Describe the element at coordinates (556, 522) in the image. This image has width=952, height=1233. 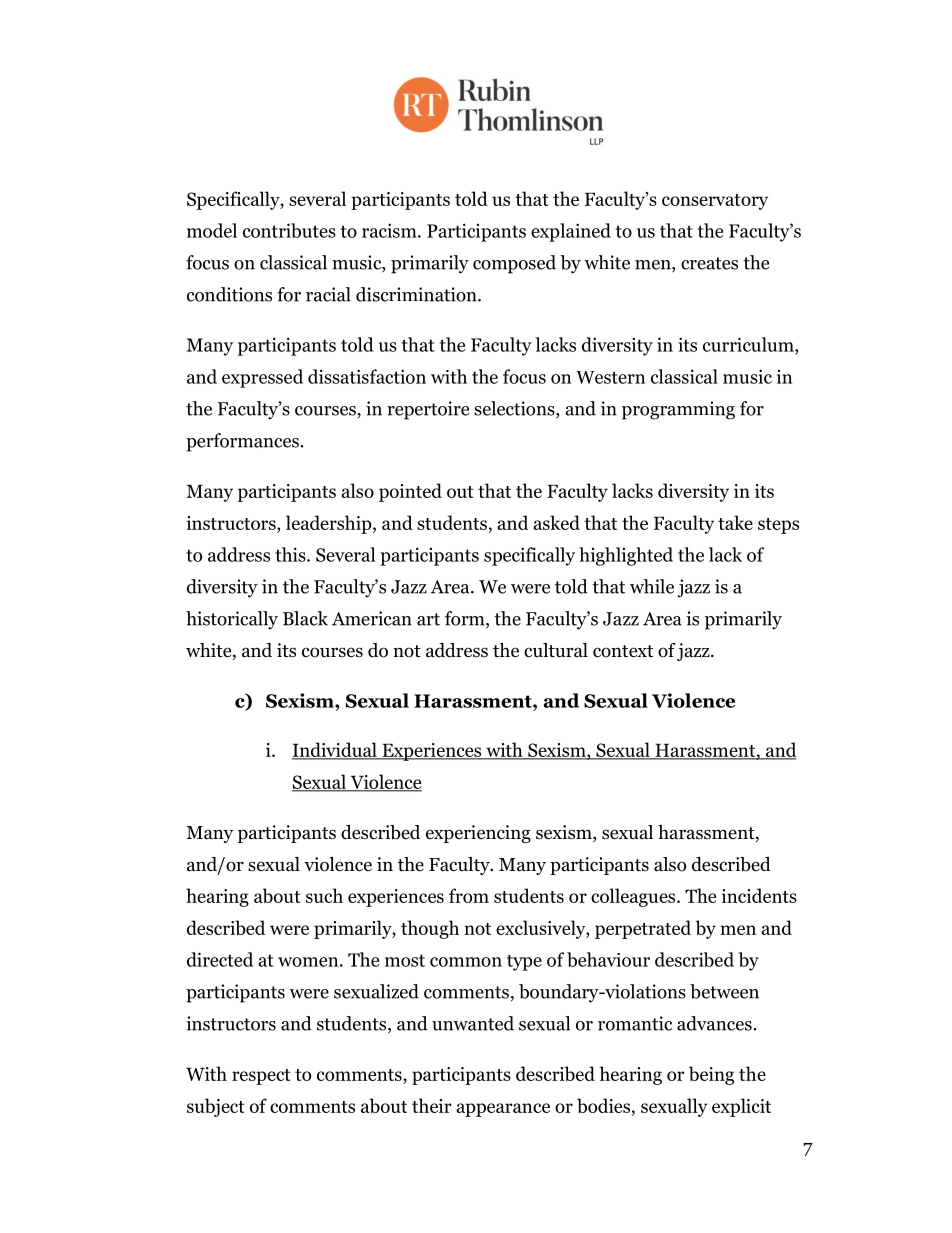
I see `asked` at that location.
